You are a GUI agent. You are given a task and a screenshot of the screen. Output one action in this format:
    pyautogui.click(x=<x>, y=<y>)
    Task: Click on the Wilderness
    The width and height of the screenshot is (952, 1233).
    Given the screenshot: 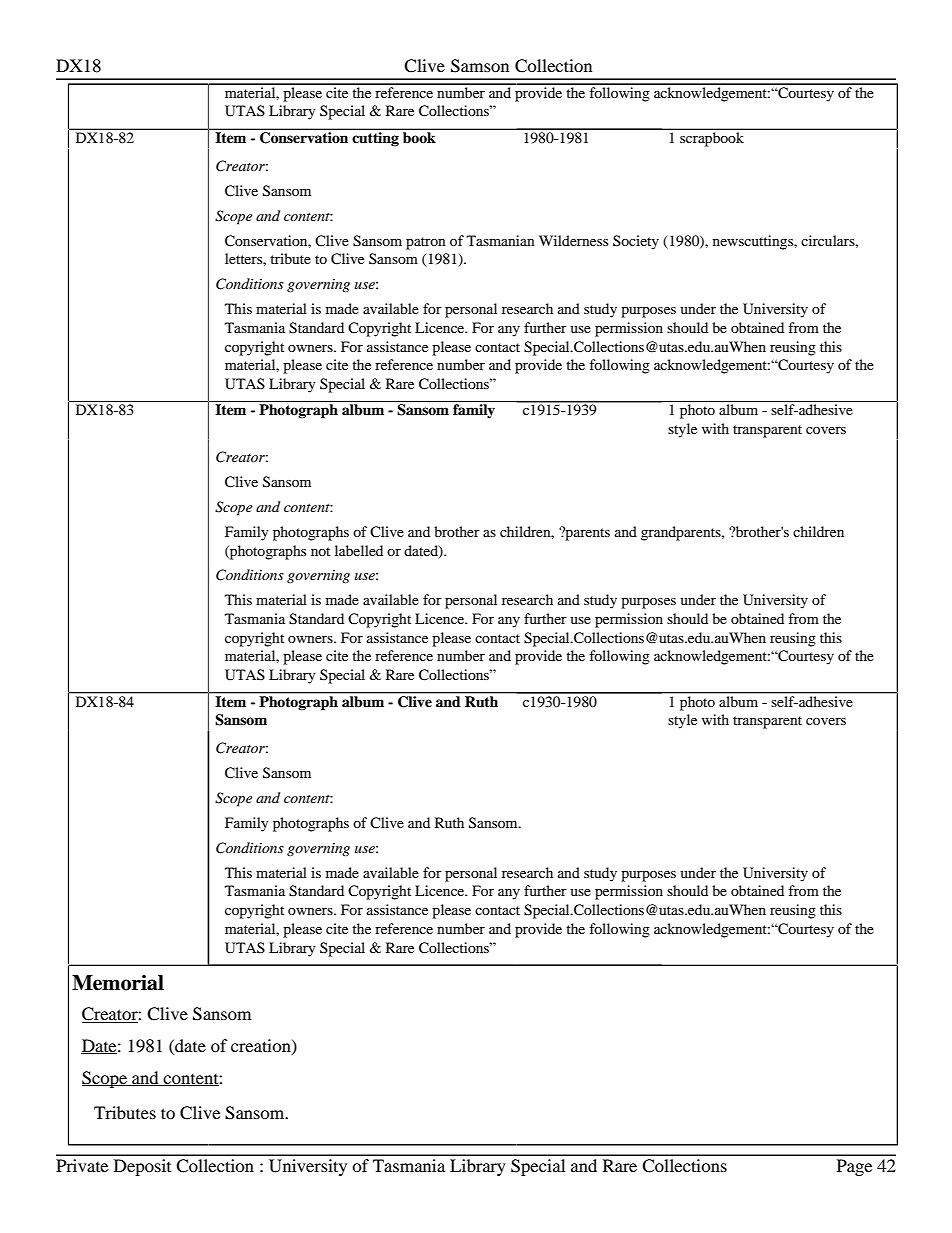 What is the action you would take?
    pyautogui.click(x=573, y=240)
